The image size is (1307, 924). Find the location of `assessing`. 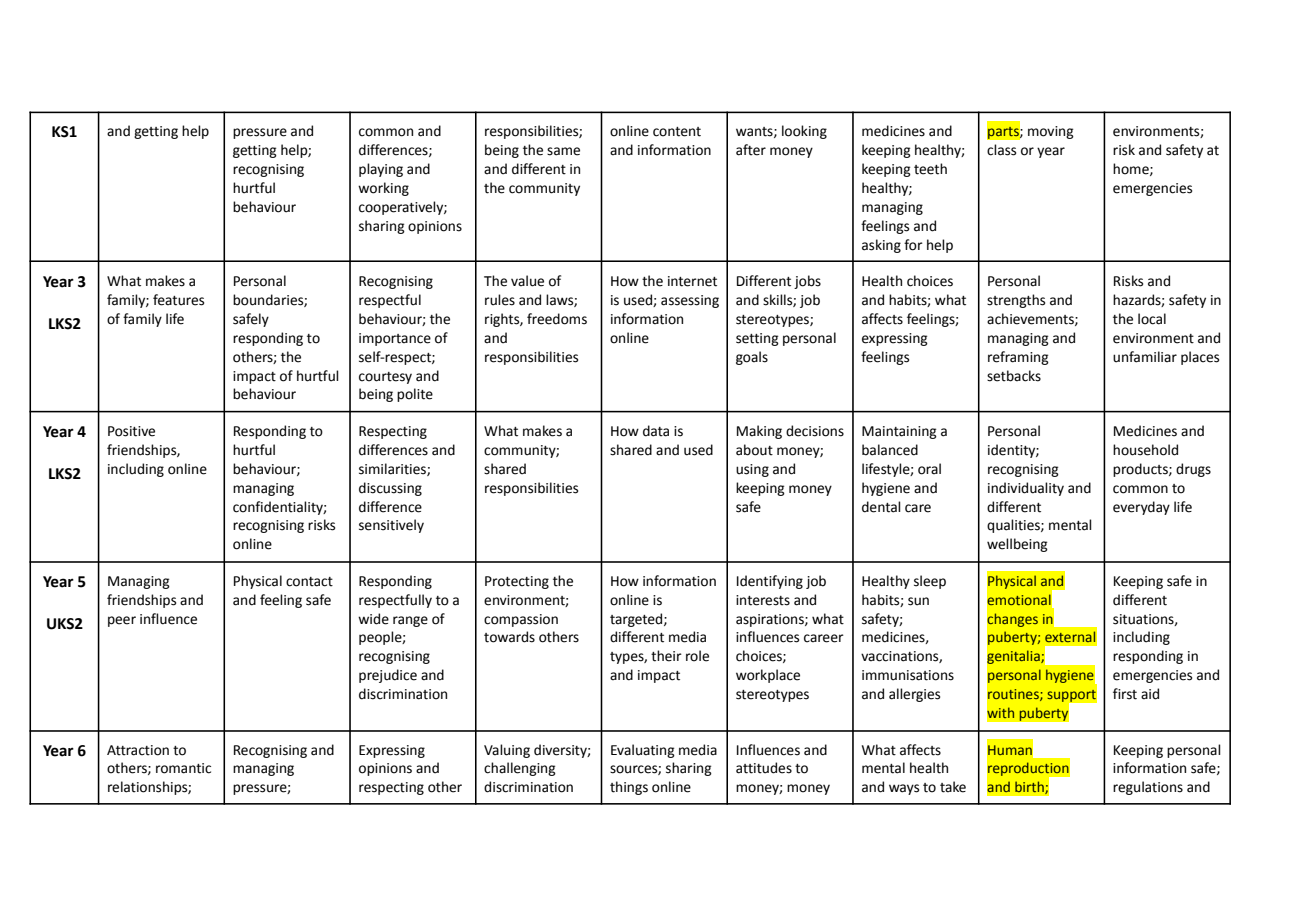

assessing is located at coordinates (690, 301).
